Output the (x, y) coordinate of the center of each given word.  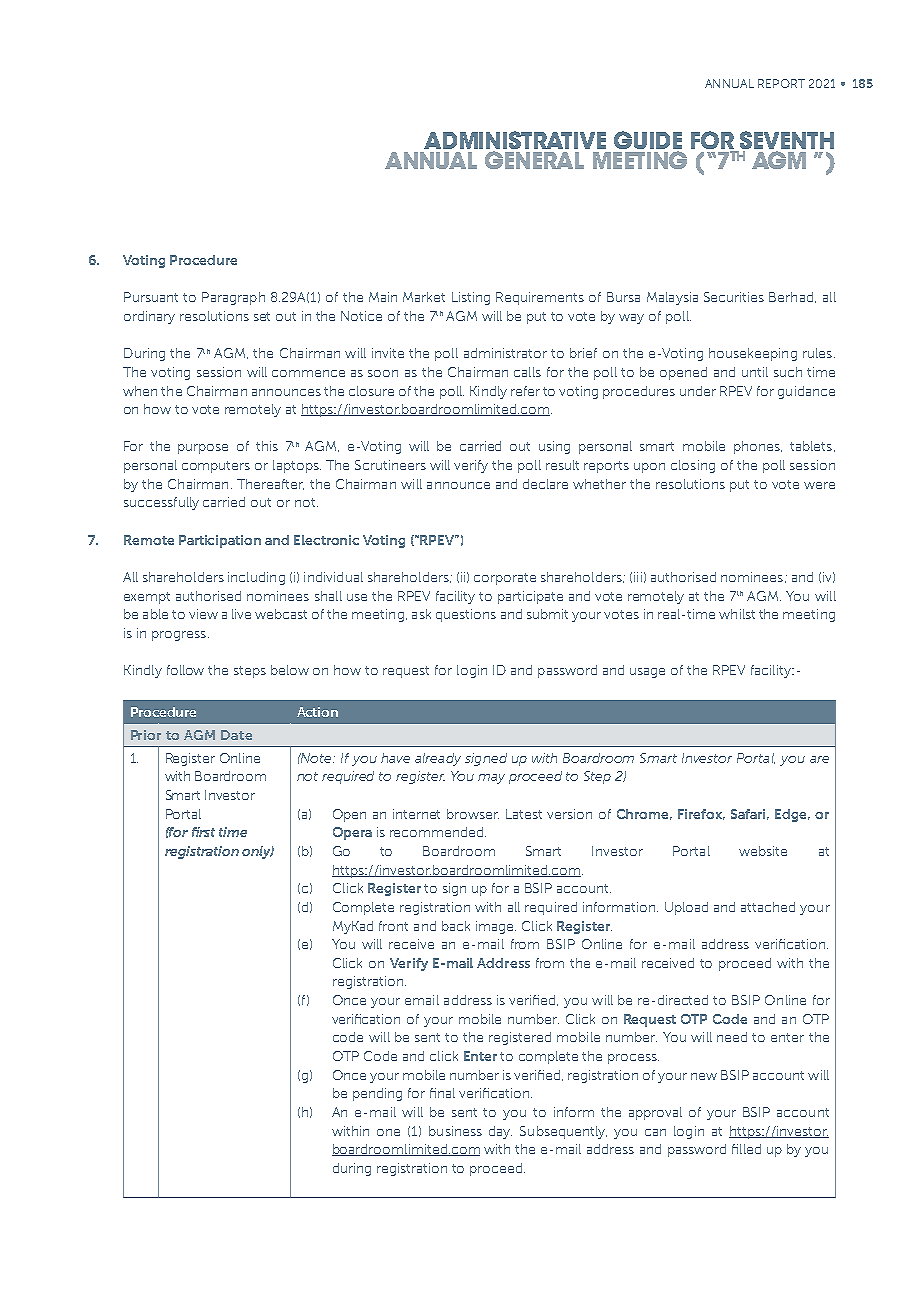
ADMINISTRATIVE (515, 141)
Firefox (701, 814)
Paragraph (233, 298)
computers (216, 467)
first (203, 832)
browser (473, 814)
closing (693, 466)
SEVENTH (785, 141)
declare (545, 484)
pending (377, 1094)
